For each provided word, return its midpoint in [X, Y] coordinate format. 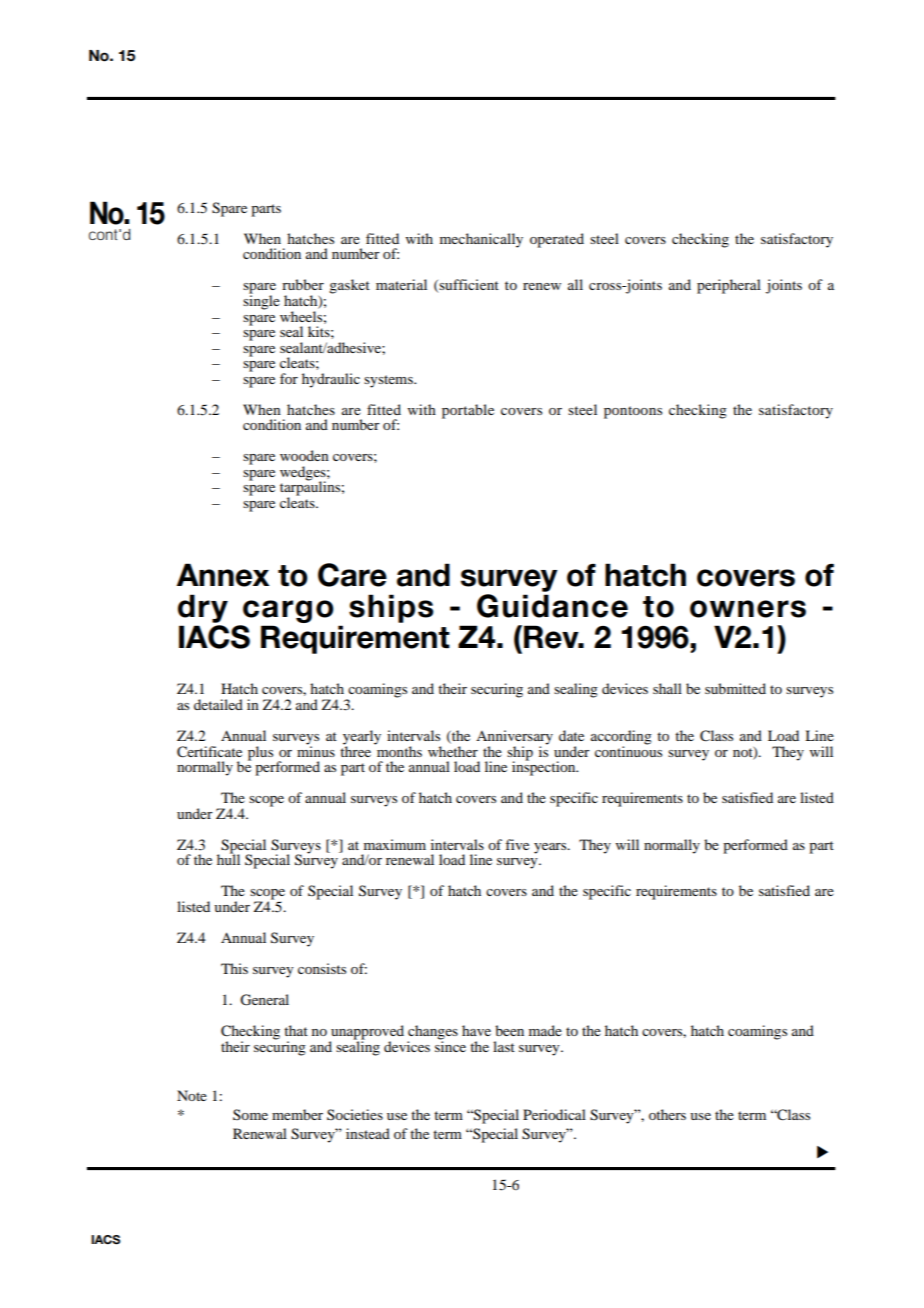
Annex [223, 575]
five [517, 844]
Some [250, 1114]
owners [748, 609]
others [667, 1114]
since [450, 1045]
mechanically [481, 240]
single [261, 301]
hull [228, 858]
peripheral [729, 286]
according [621, 738]
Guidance [552, 606]
